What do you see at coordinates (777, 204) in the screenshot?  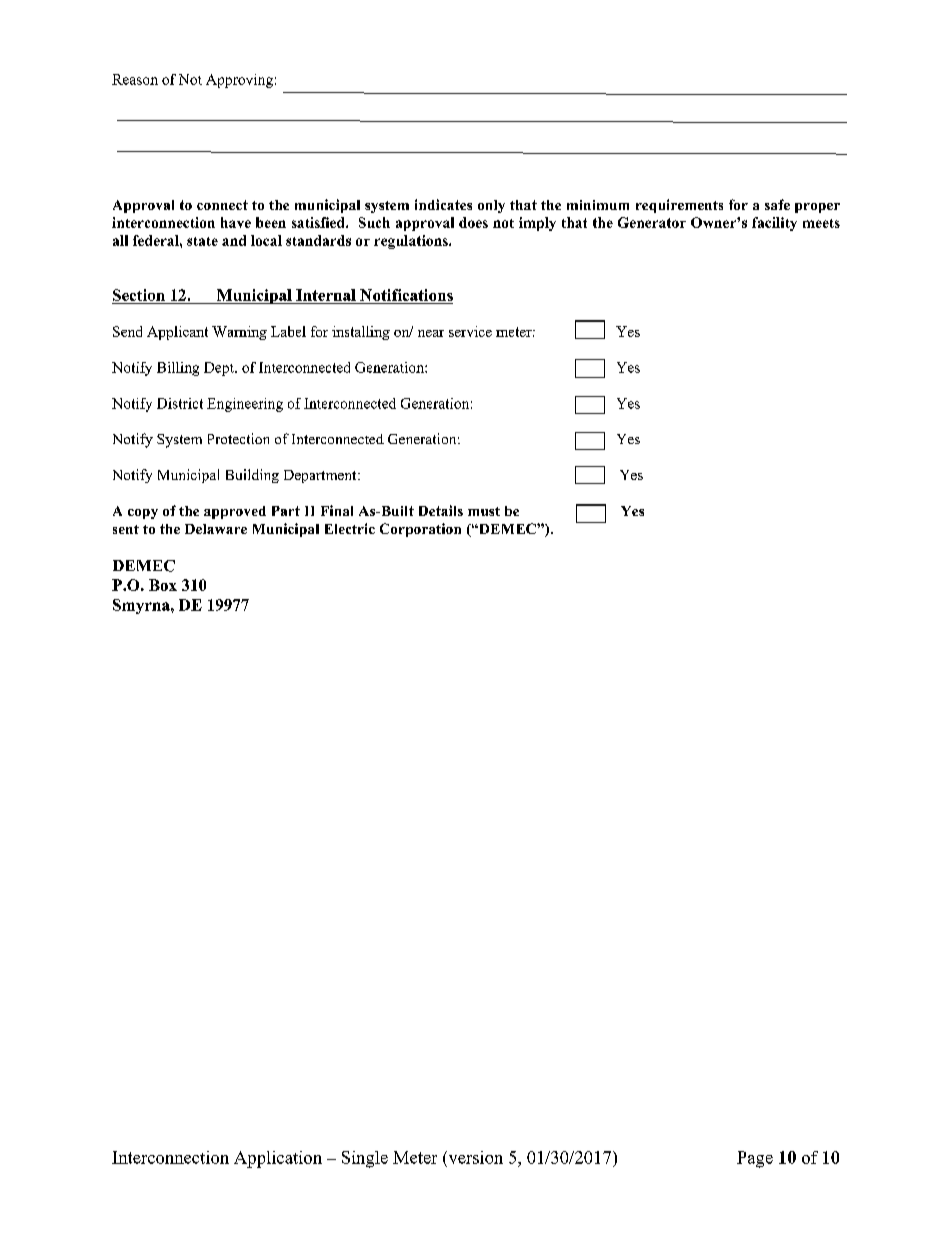 I see `safe` at bounding box center [777, 204].
